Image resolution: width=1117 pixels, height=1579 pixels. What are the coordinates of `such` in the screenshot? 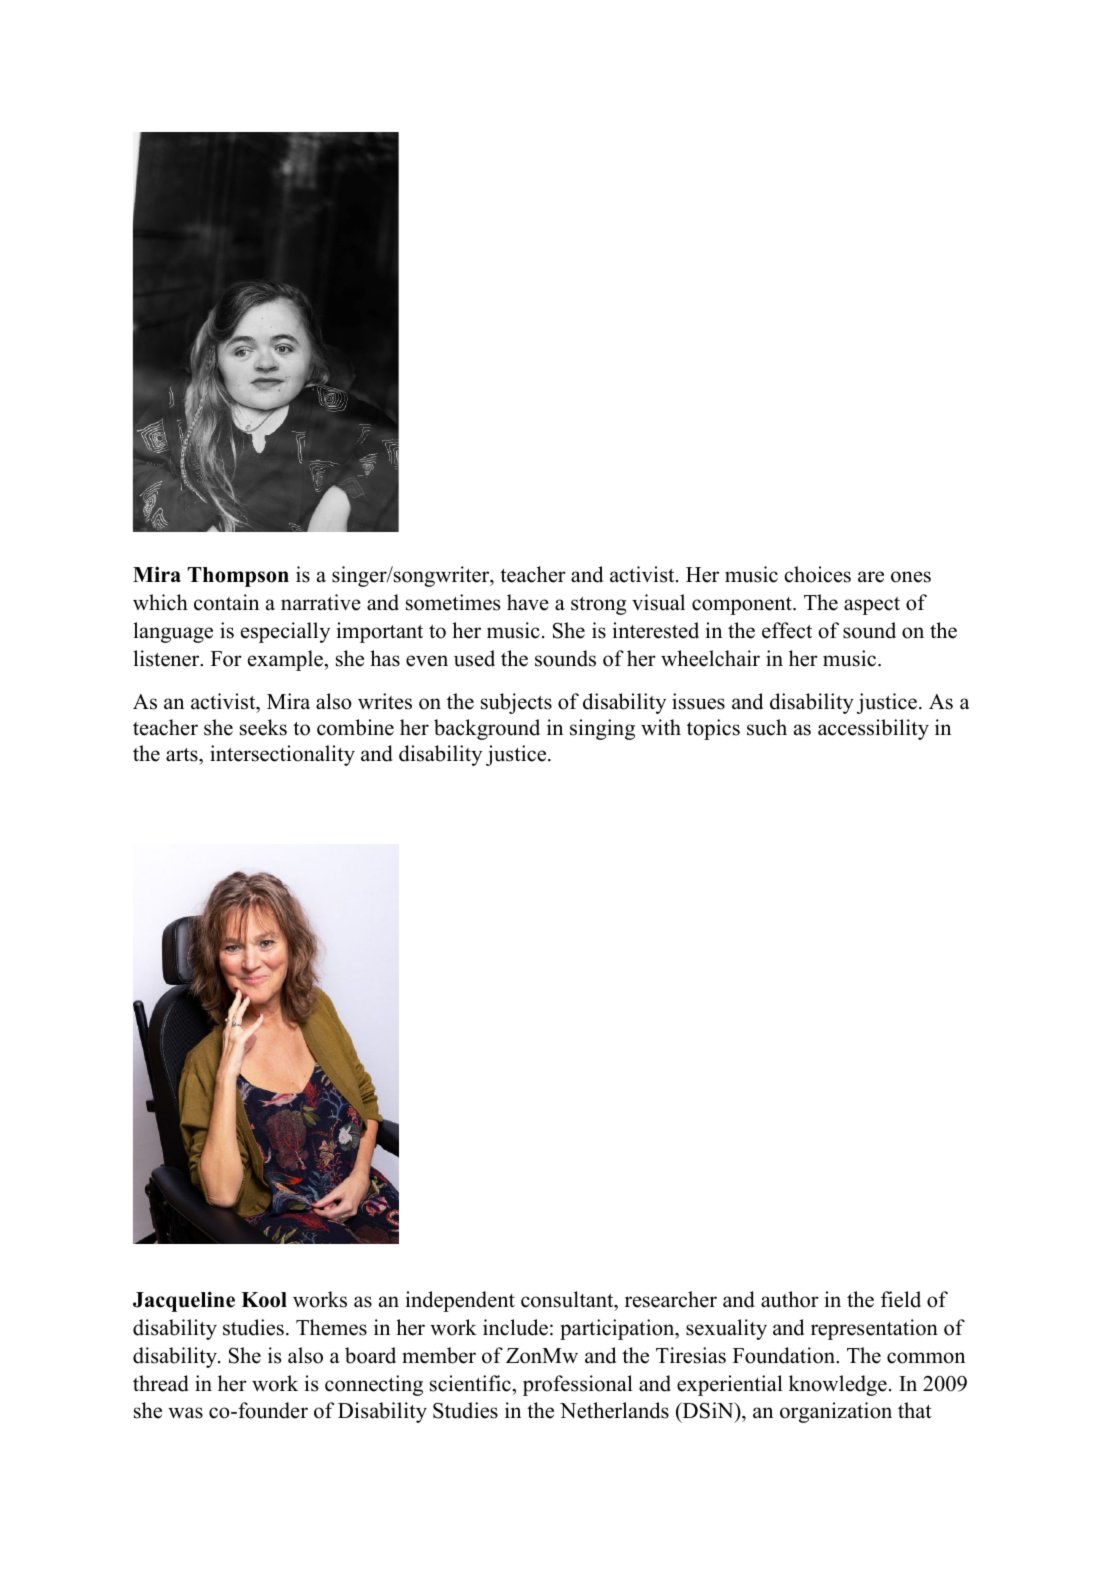 It's located at (767, 727).
